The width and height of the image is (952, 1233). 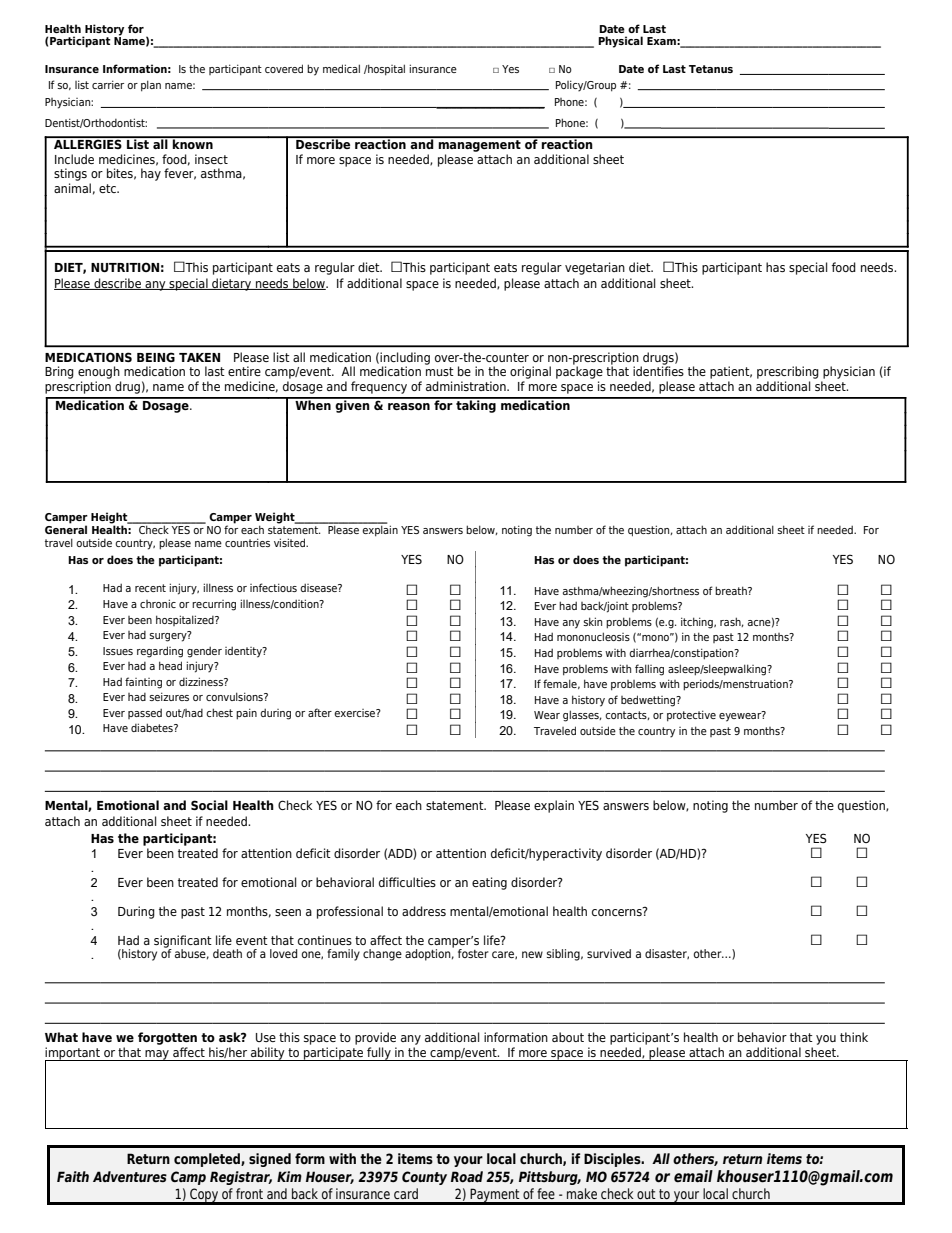 What do you see at coordinates (151, 86) in the image?
I see `plan` at bounding box center [151, 86].
